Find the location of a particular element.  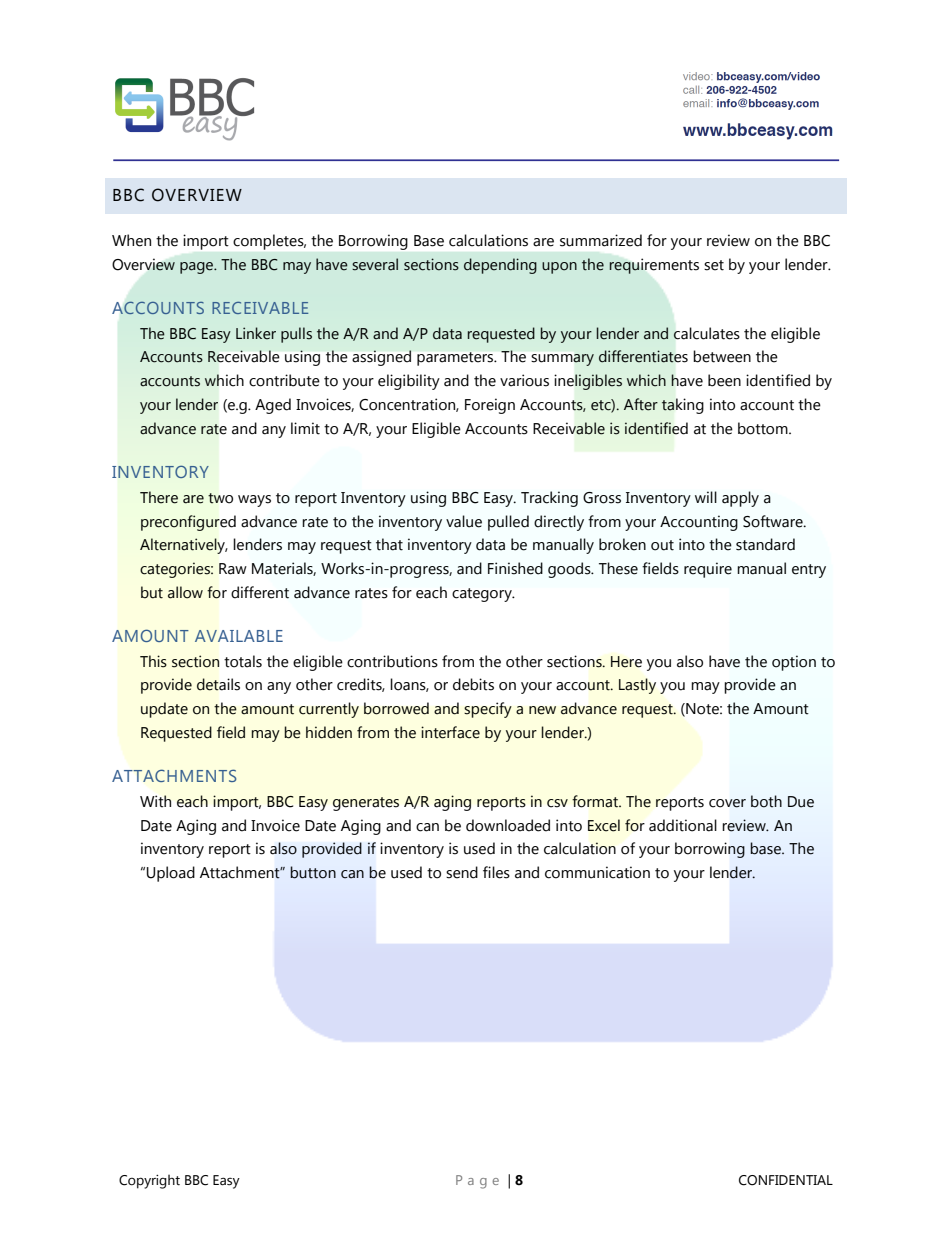

depending is located at coordinates (500, 266).
